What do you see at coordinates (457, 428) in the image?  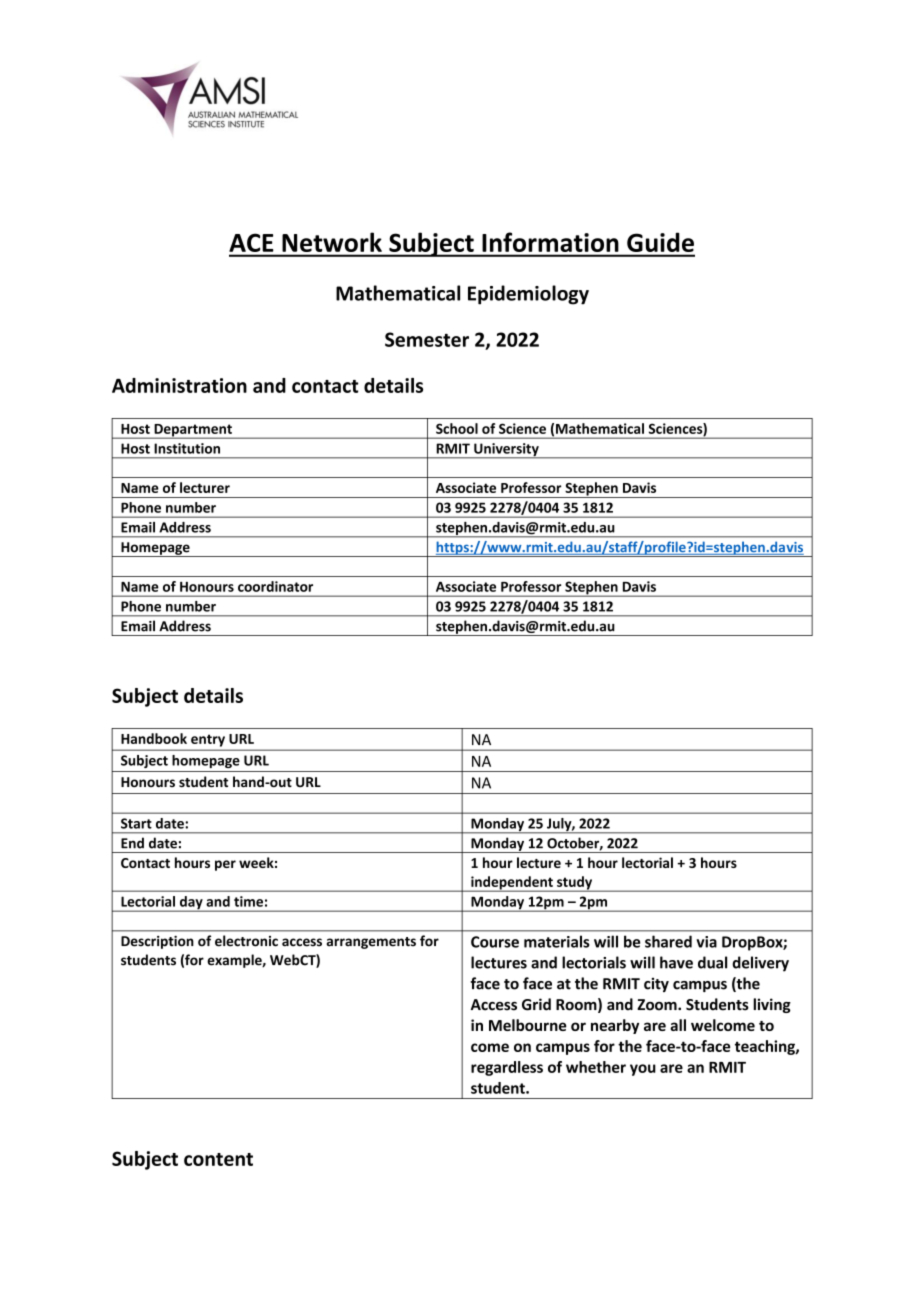 I see `School` at bounding box center [457, 428].
